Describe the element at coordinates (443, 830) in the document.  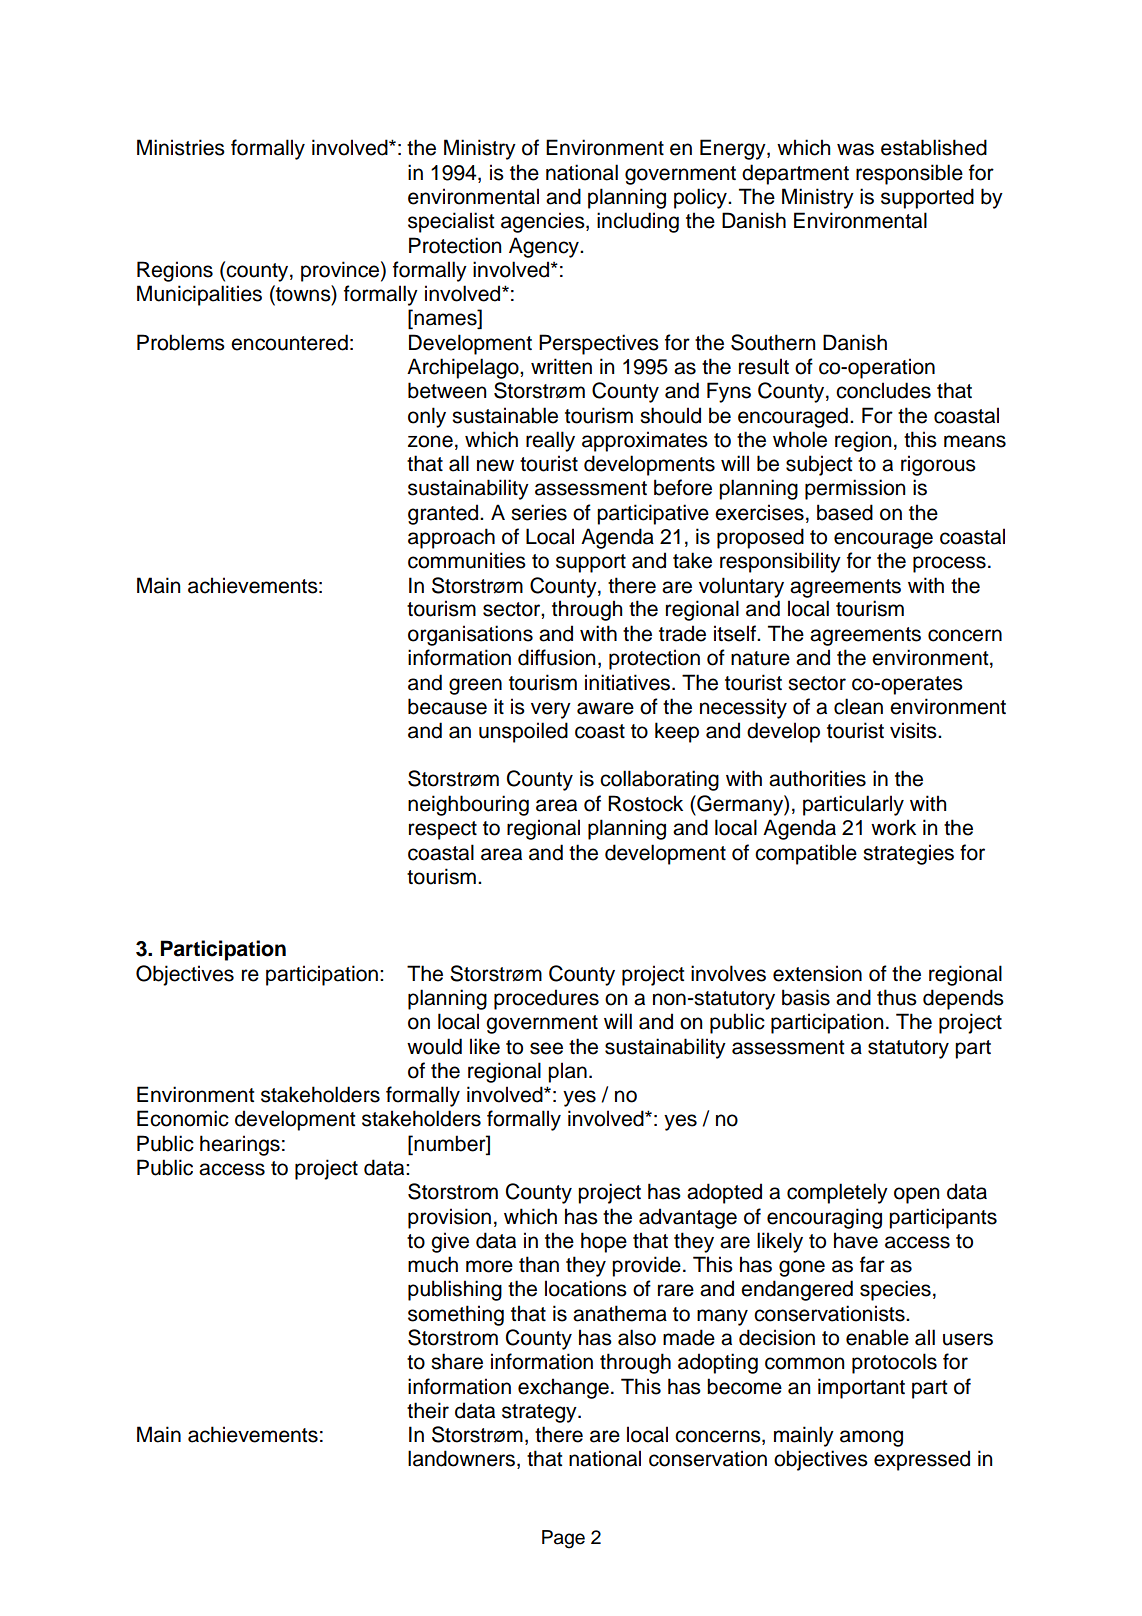
I see `respect` at that location.
